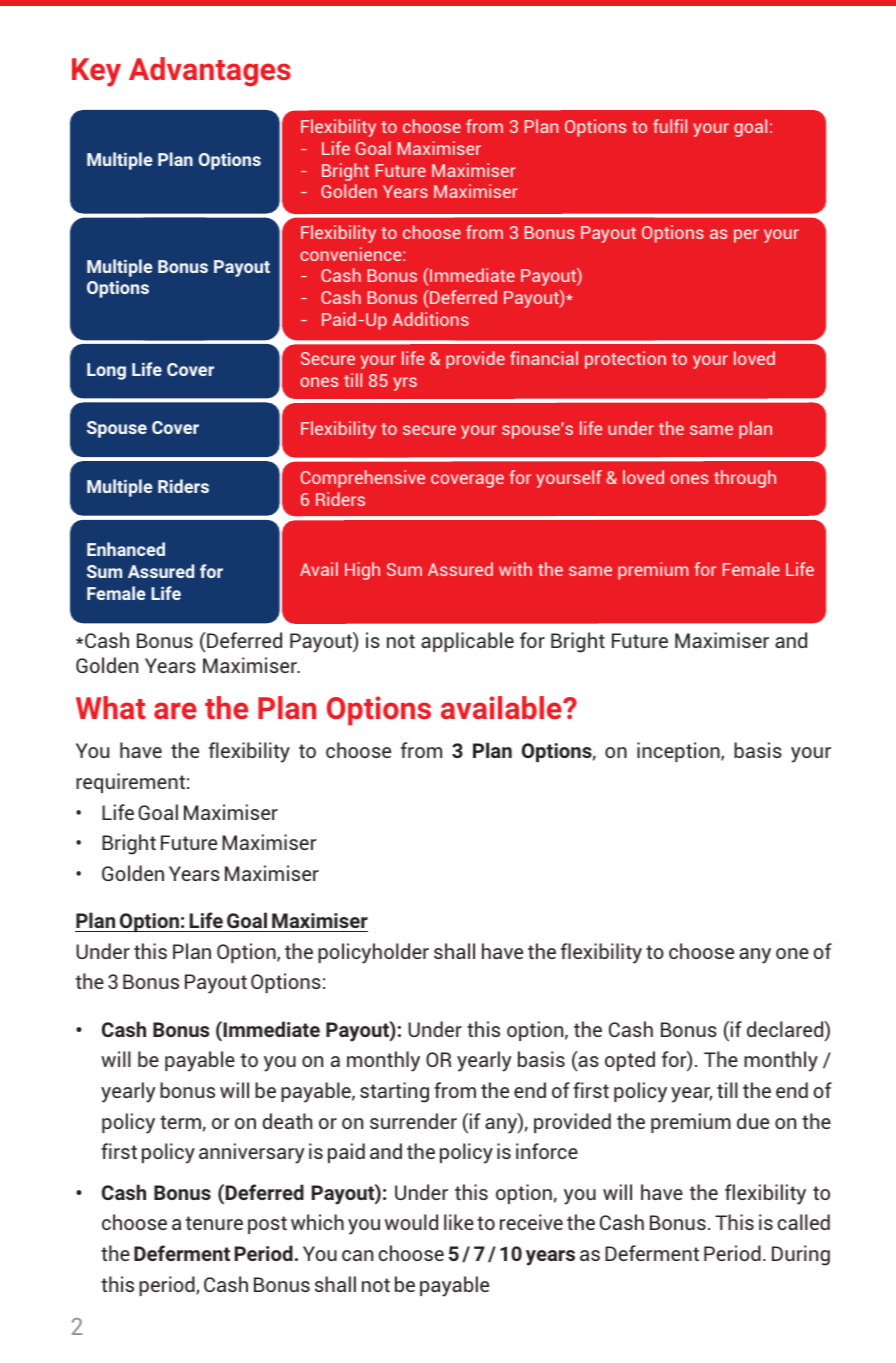 The image size is (896, 1363). Describe the element at coordinates (745, 479) in the image. I see `through` at that location.
